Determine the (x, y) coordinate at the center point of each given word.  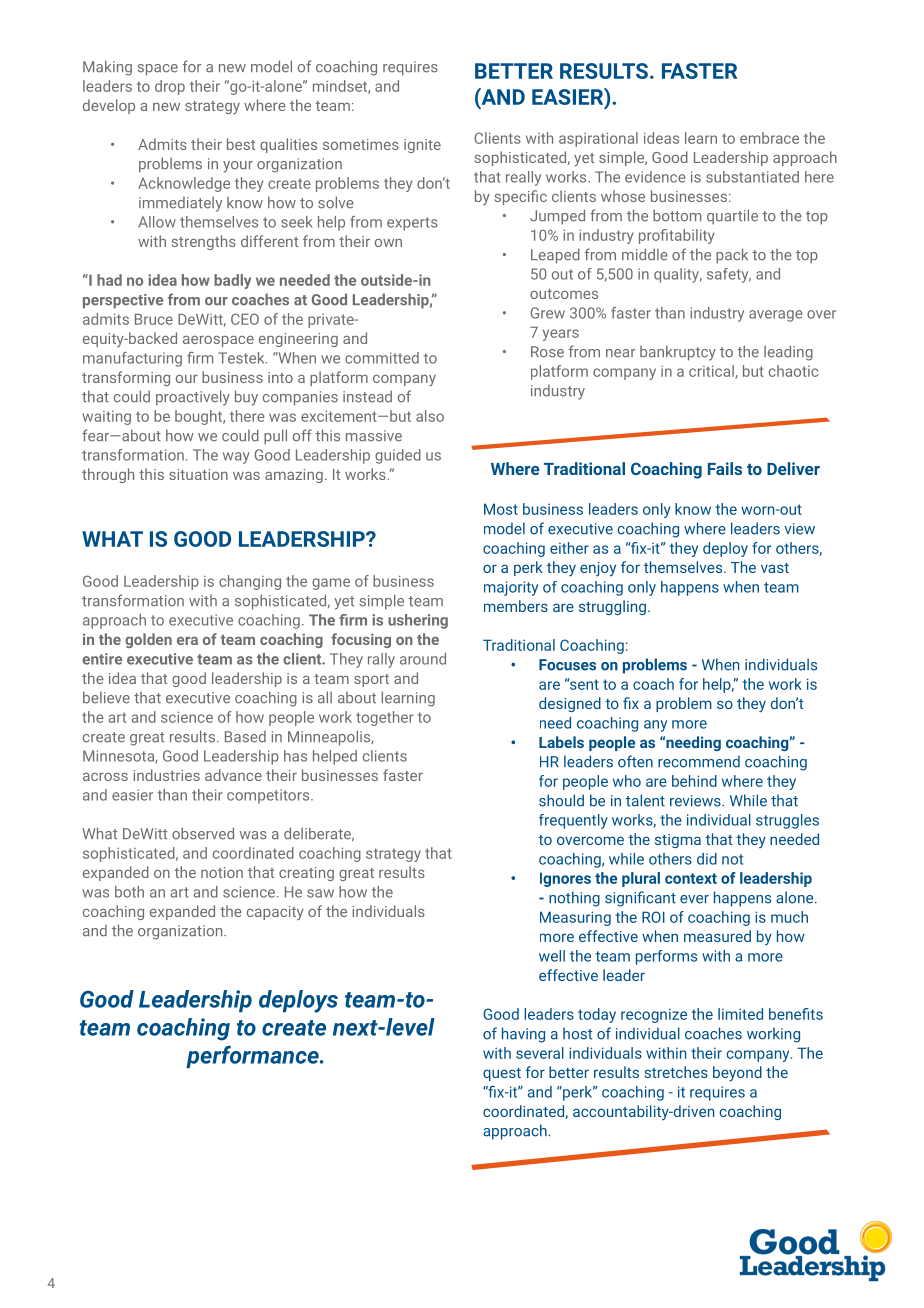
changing (250, 582)
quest (502, 1074)
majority (511, 588)
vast (775, 568)
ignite (422, 146)
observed (203, 833)
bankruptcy (678, 353)
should (561, 800)
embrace (769, 138)
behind (694, 781)
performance (253, 1057)
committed (382, 358)
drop (170, 87)
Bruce (154, 319)
